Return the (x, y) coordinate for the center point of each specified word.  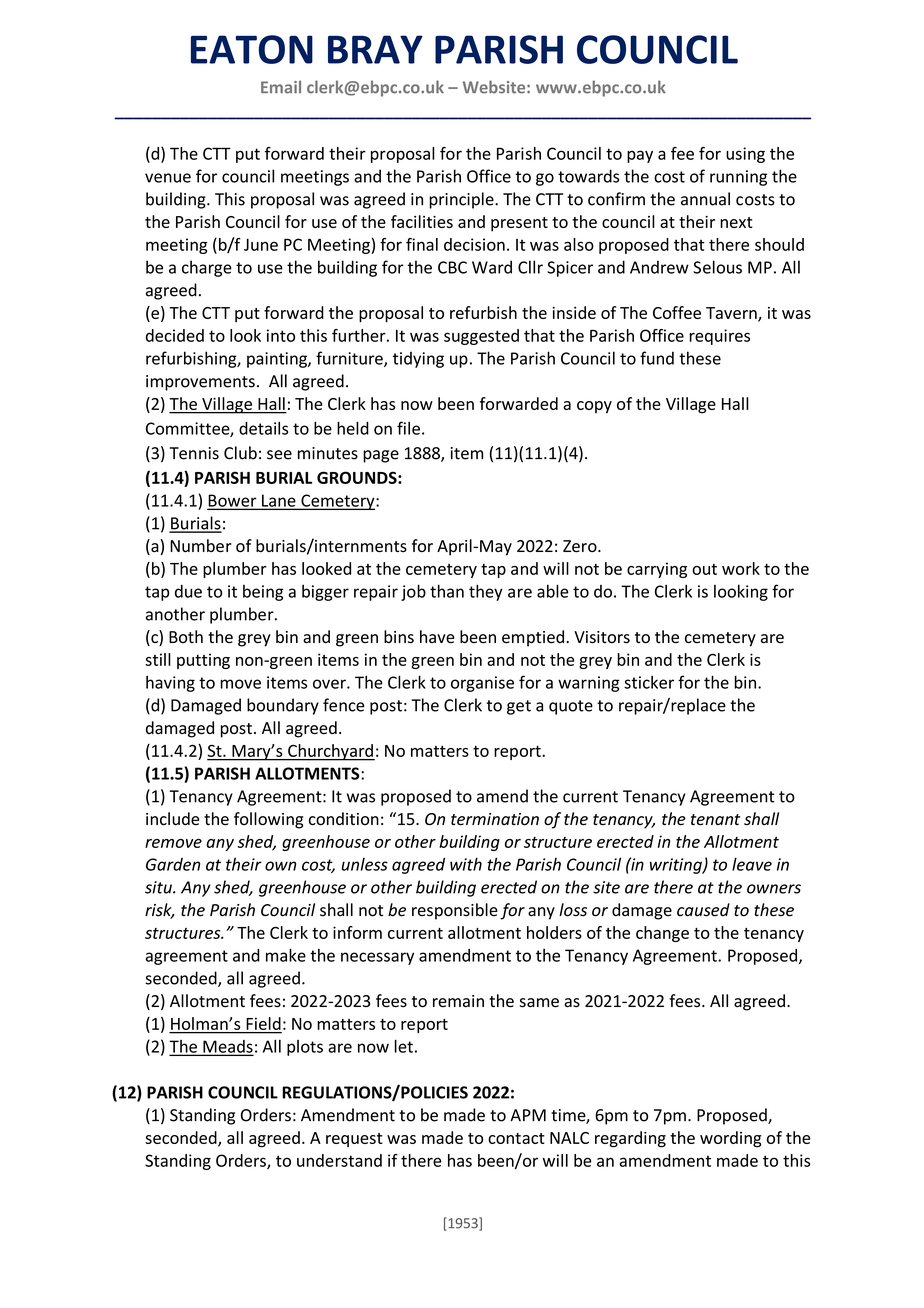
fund (657, 358)
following (268, 820)
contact (516, 1138)
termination (495, 819)
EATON (252, 49)
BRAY (375, 49)
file (408, 428)
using (745, 155)
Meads (227, 1047)
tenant (715, 820)
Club (240, 453)
